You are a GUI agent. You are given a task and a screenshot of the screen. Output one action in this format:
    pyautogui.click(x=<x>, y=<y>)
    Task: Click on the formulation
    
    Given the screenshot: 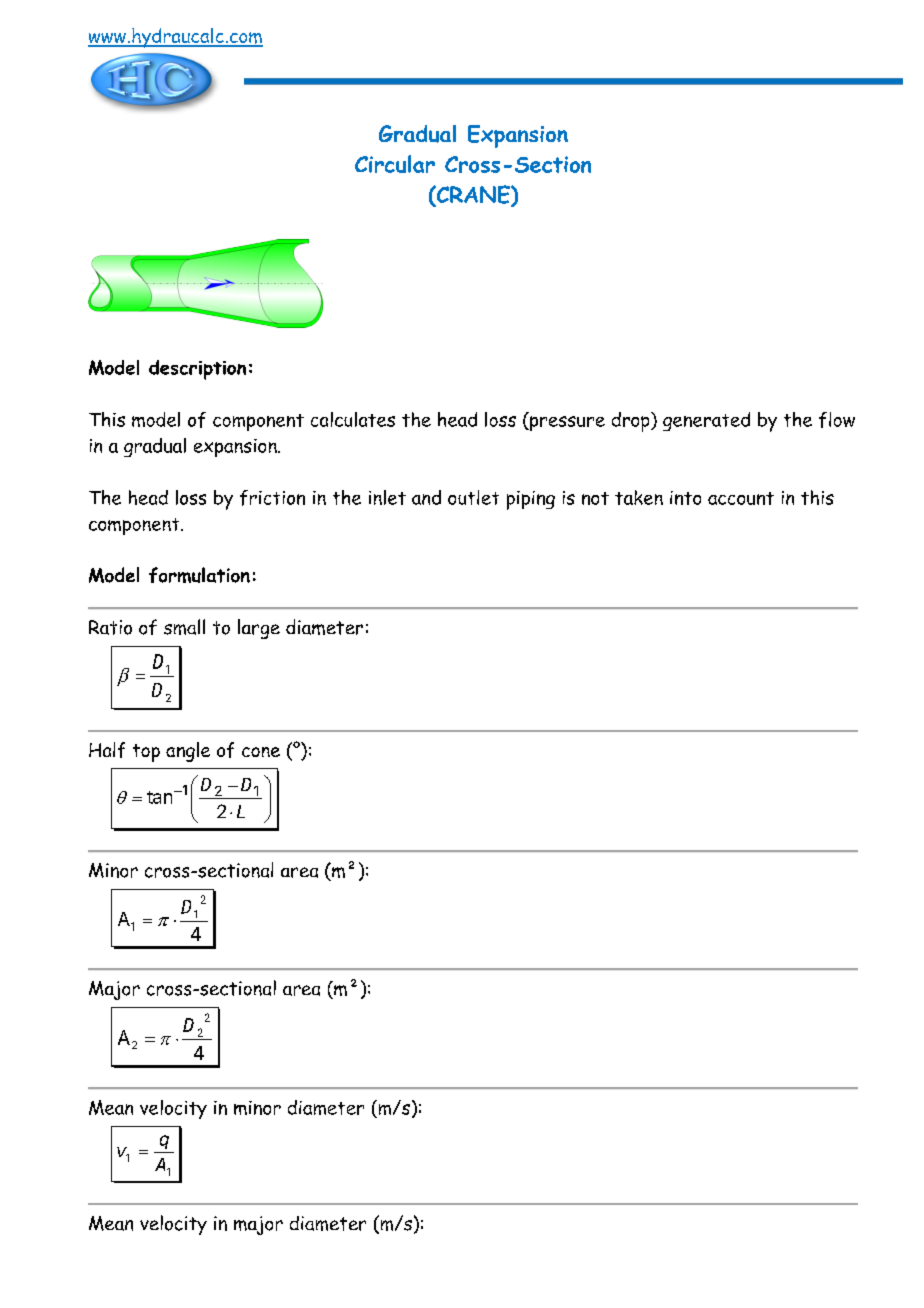 What is the action you would take?
    pyautogui.click(x=199, y=575)
